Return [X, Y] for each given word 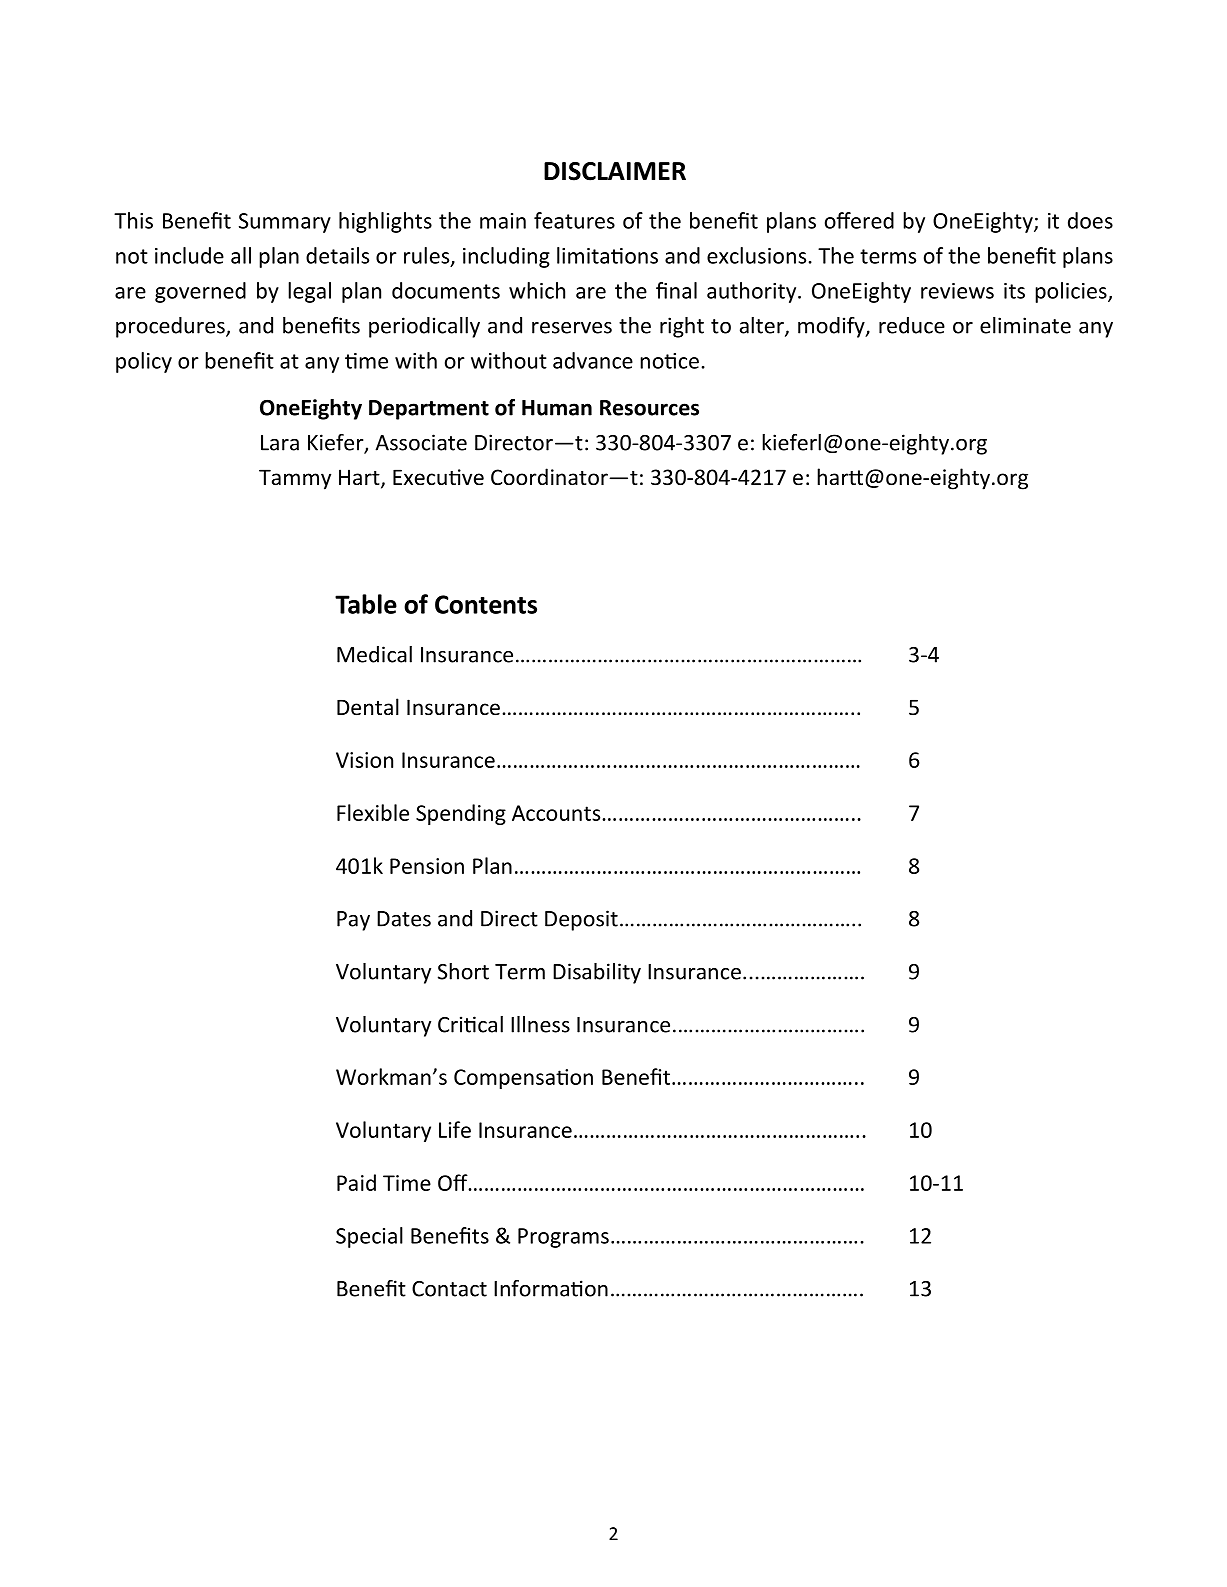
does [1090, 220]
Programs [563, 1238]
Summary [285, 223]
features [574, 220]
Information [551, 1288]
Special [369, 1237]
